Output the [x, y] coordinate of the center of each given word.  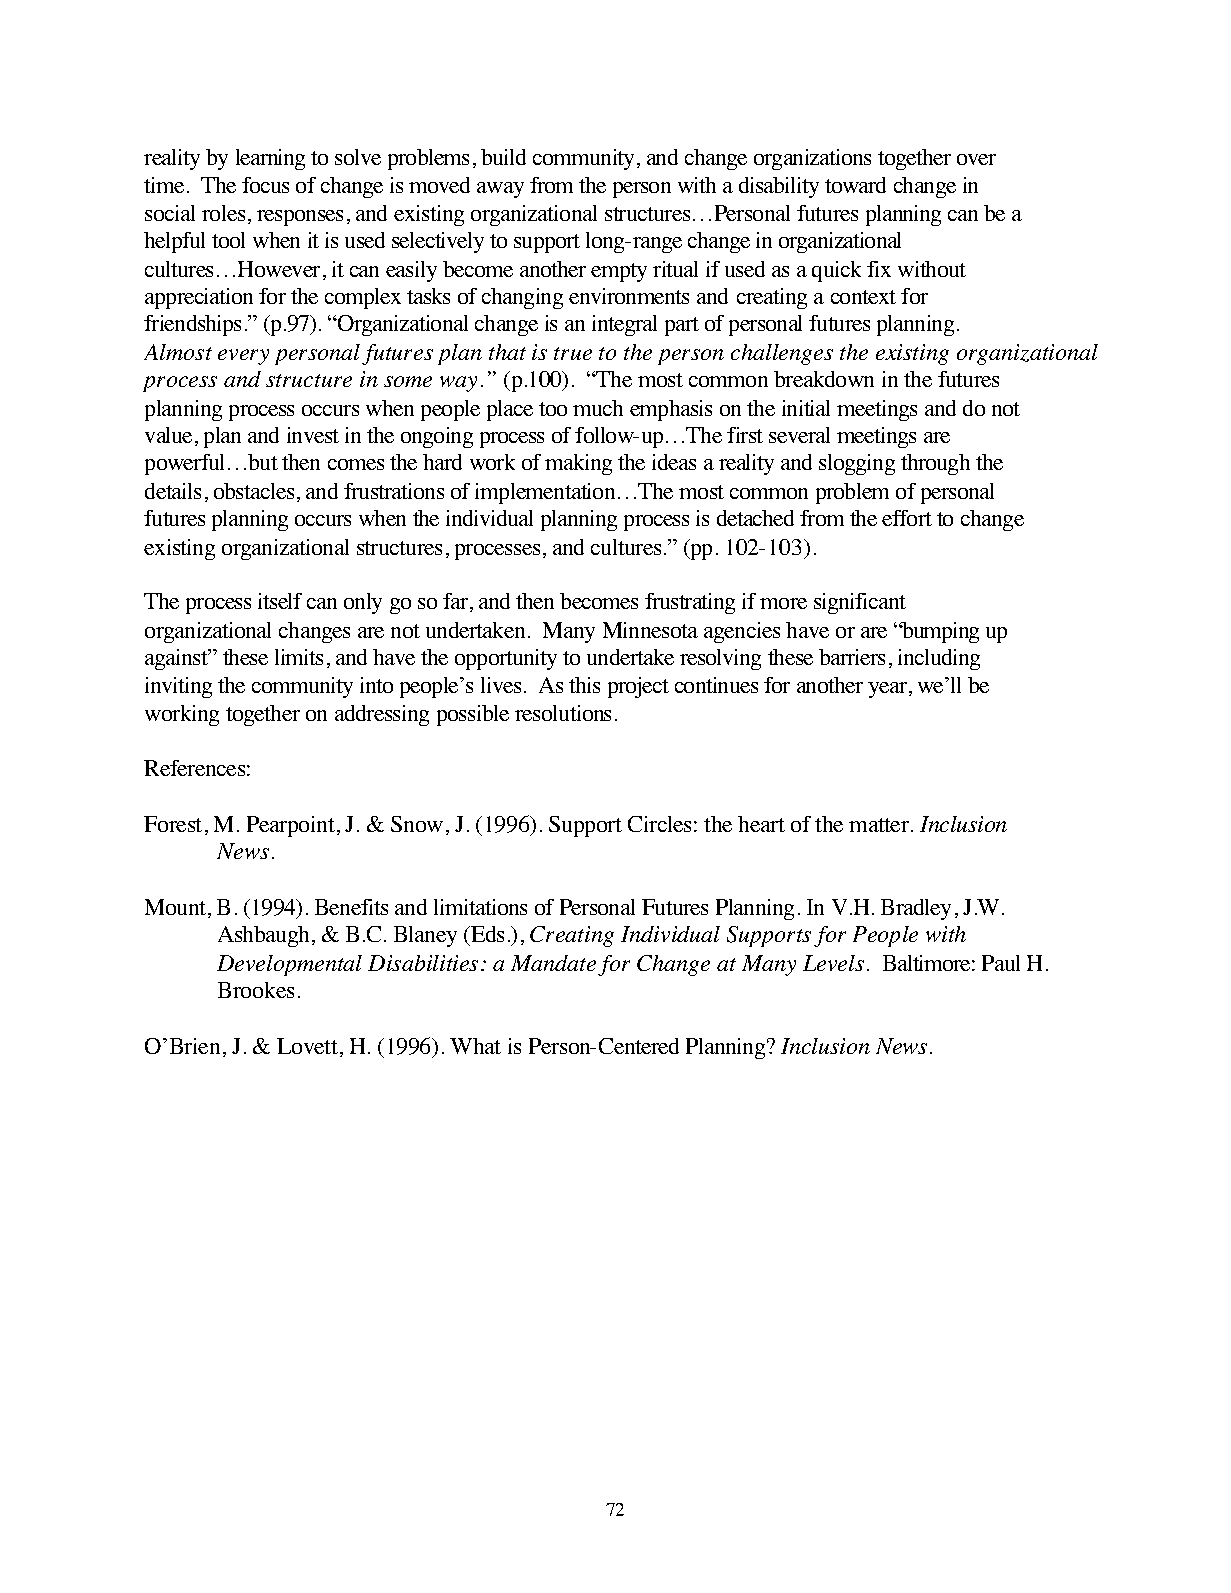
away [500, 190]
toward [855, 185]
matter [880, 825]
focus [265, 185]
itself [280, 601]
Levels [833, 963]
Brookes [256, 990]
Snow [417, 824]
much [598, 408]
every [243, 357]
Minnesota [650, 630]
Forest [173, 824]
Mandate [553, 963]
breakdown [824, 379]
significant [860, 603]
